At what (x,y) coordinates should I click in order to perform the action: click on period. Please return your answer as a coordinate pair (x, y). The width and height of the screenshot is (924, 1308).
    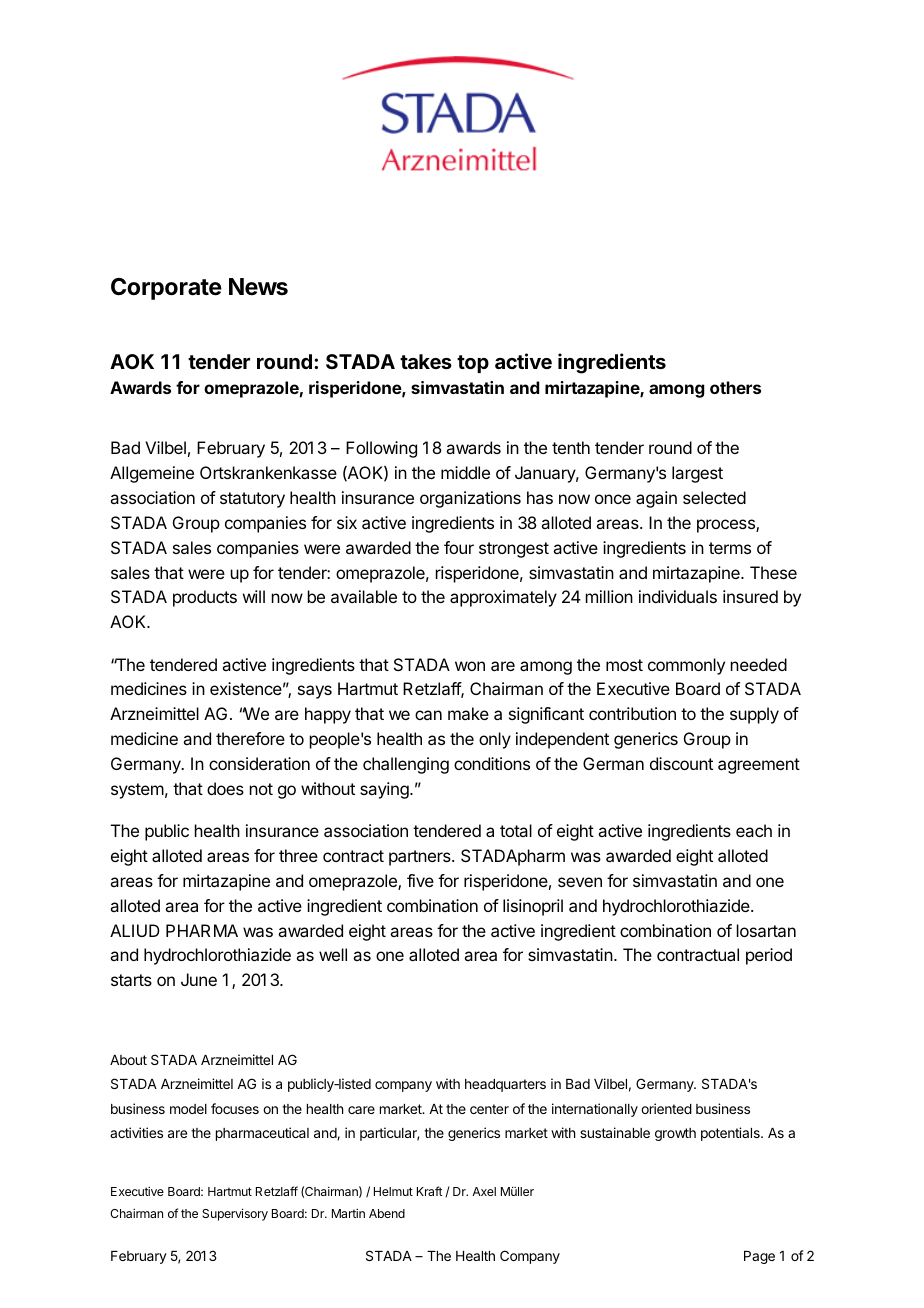
    Looking at the image, I should click on (769, 956).
